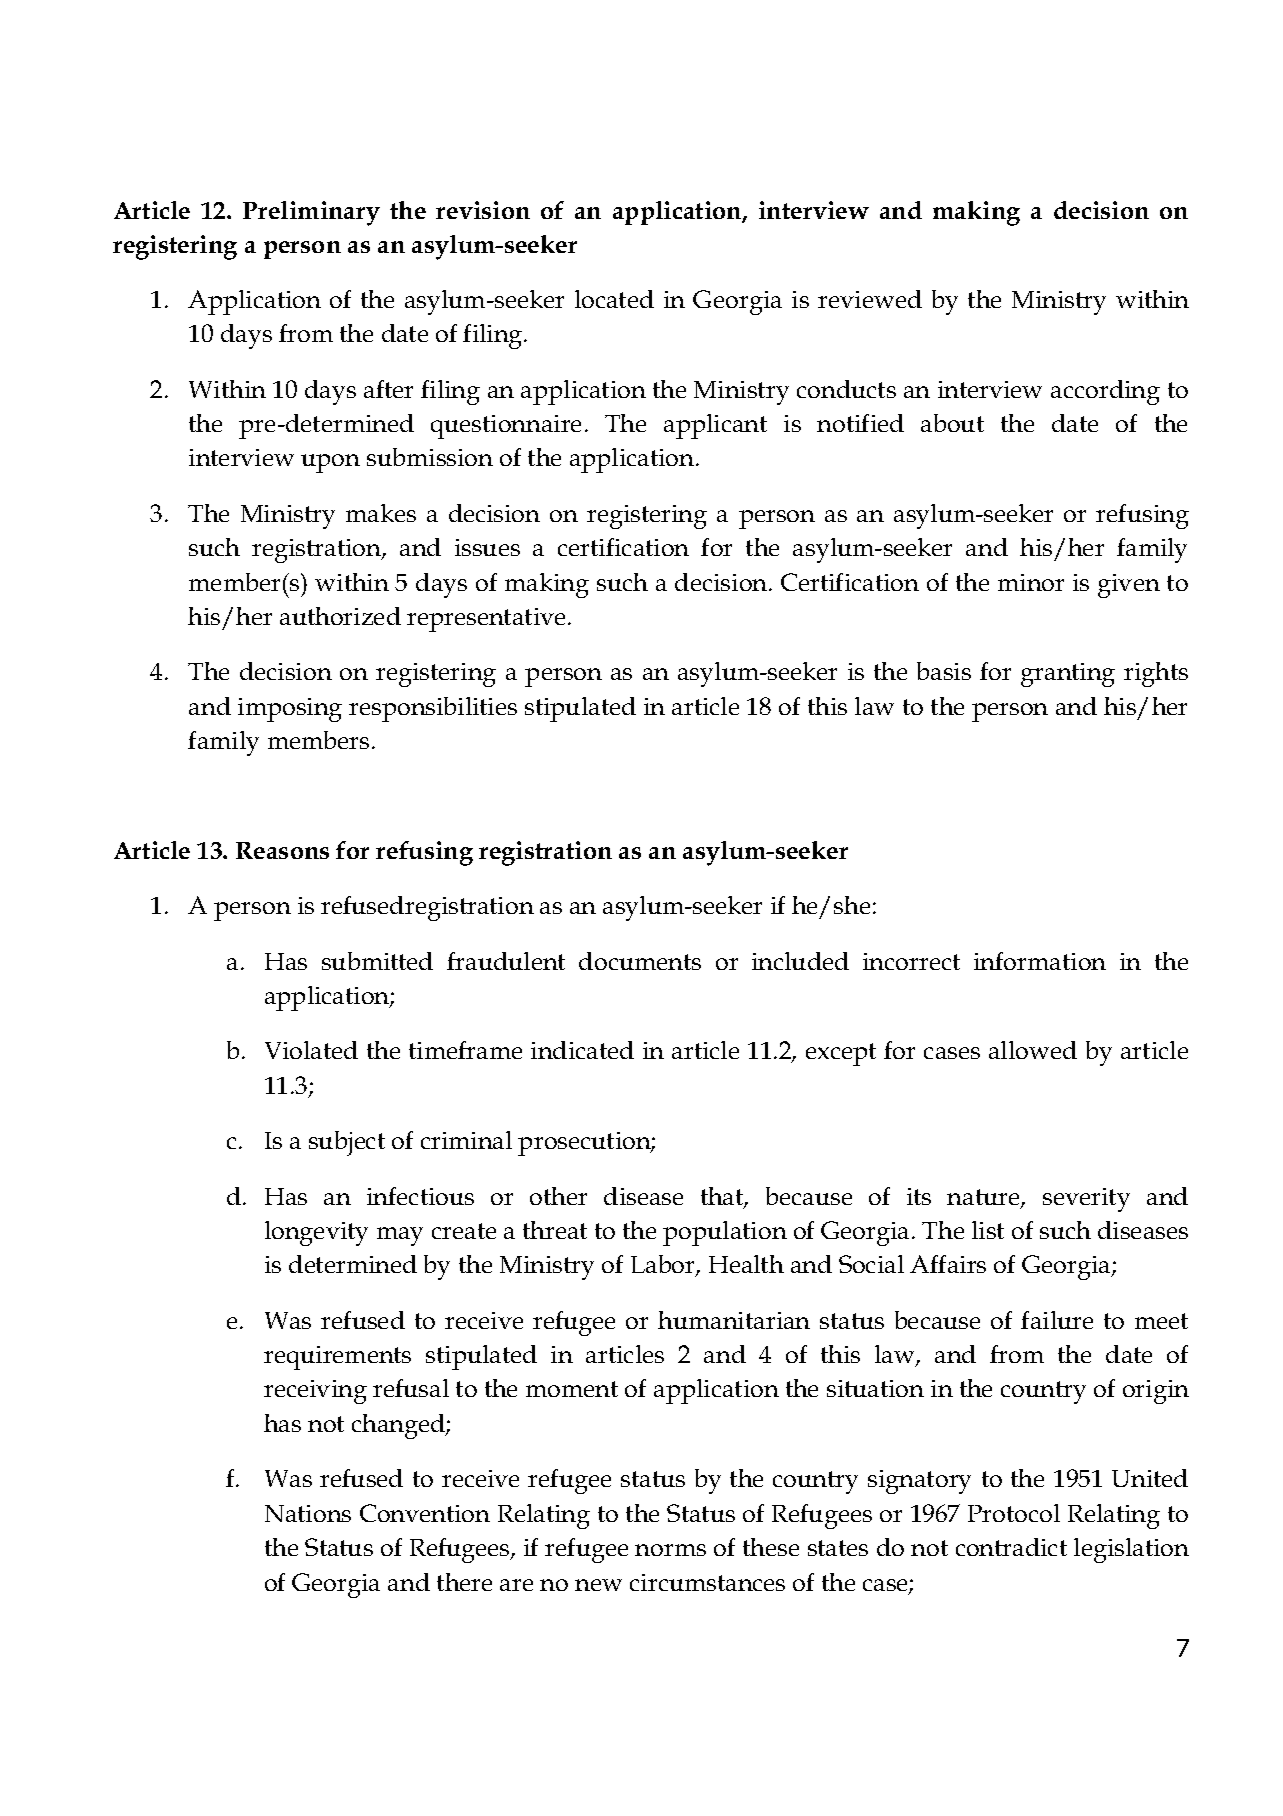 This page has height=1816, width=1283. I want to click on applicant, so click(715, 426).
